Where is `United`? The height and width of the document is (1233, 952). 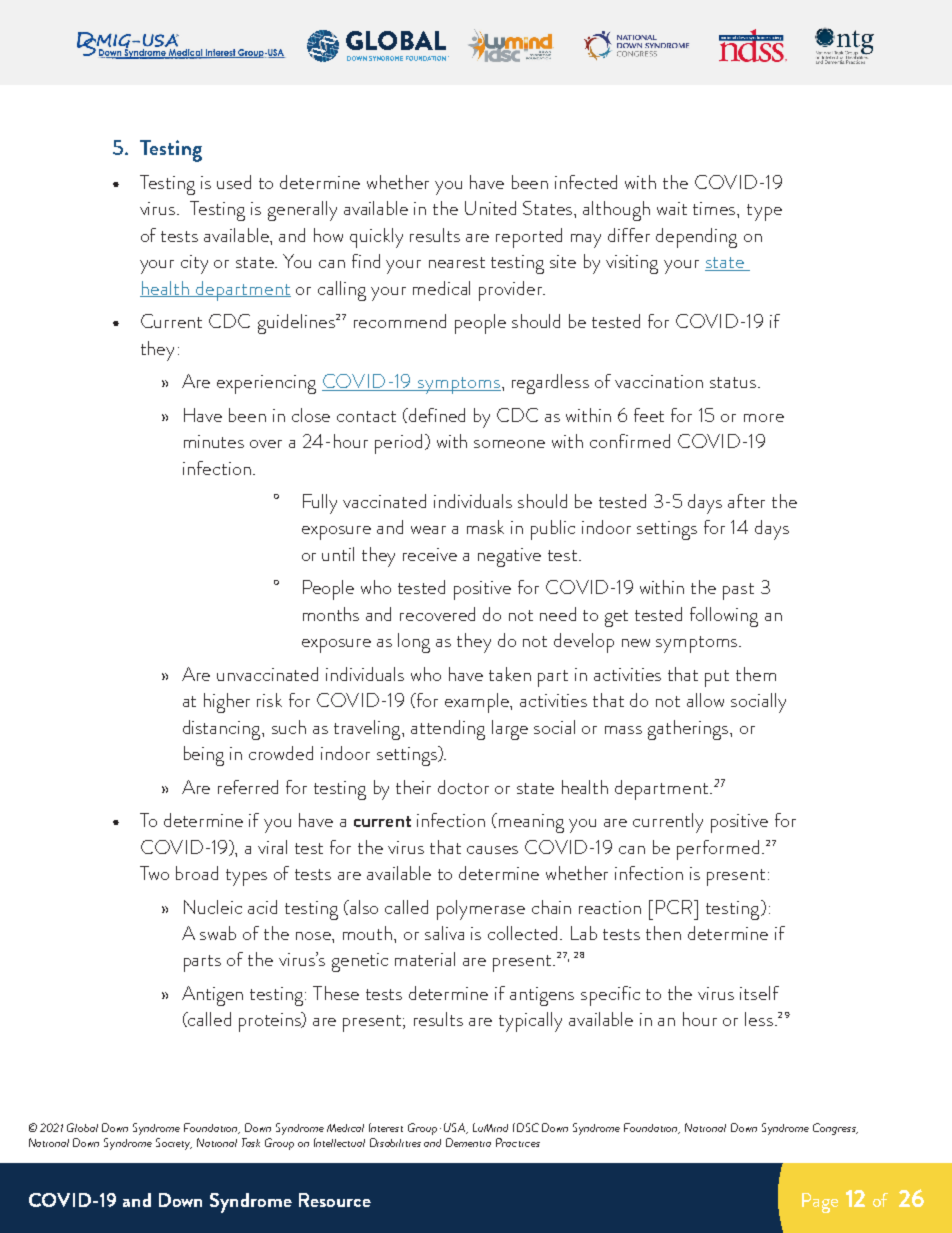 United is located at coordinates (490, 208).
